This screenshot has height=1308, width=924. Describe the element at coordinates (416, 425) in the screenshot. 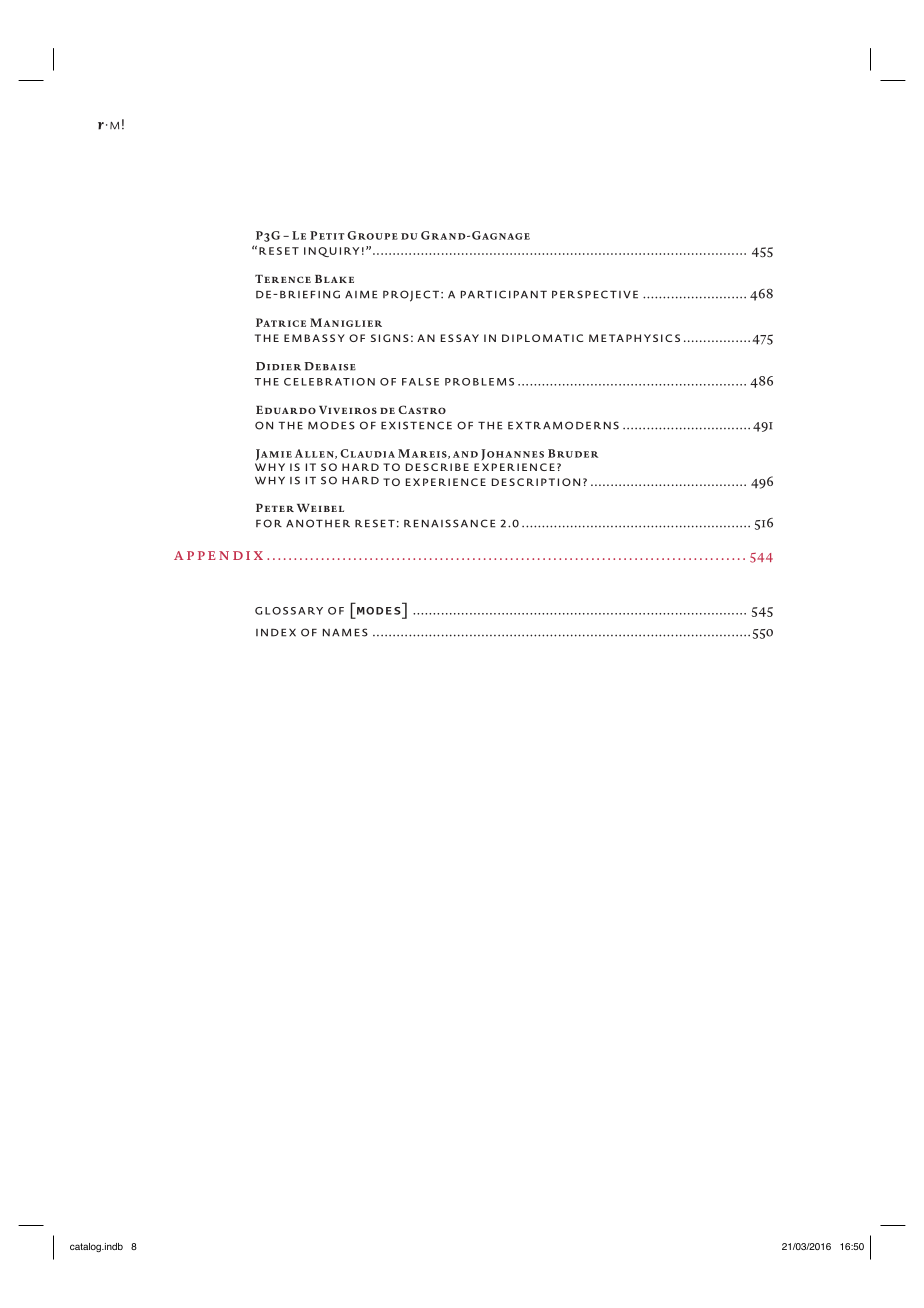

I see `EXISTENCE` at that location.
